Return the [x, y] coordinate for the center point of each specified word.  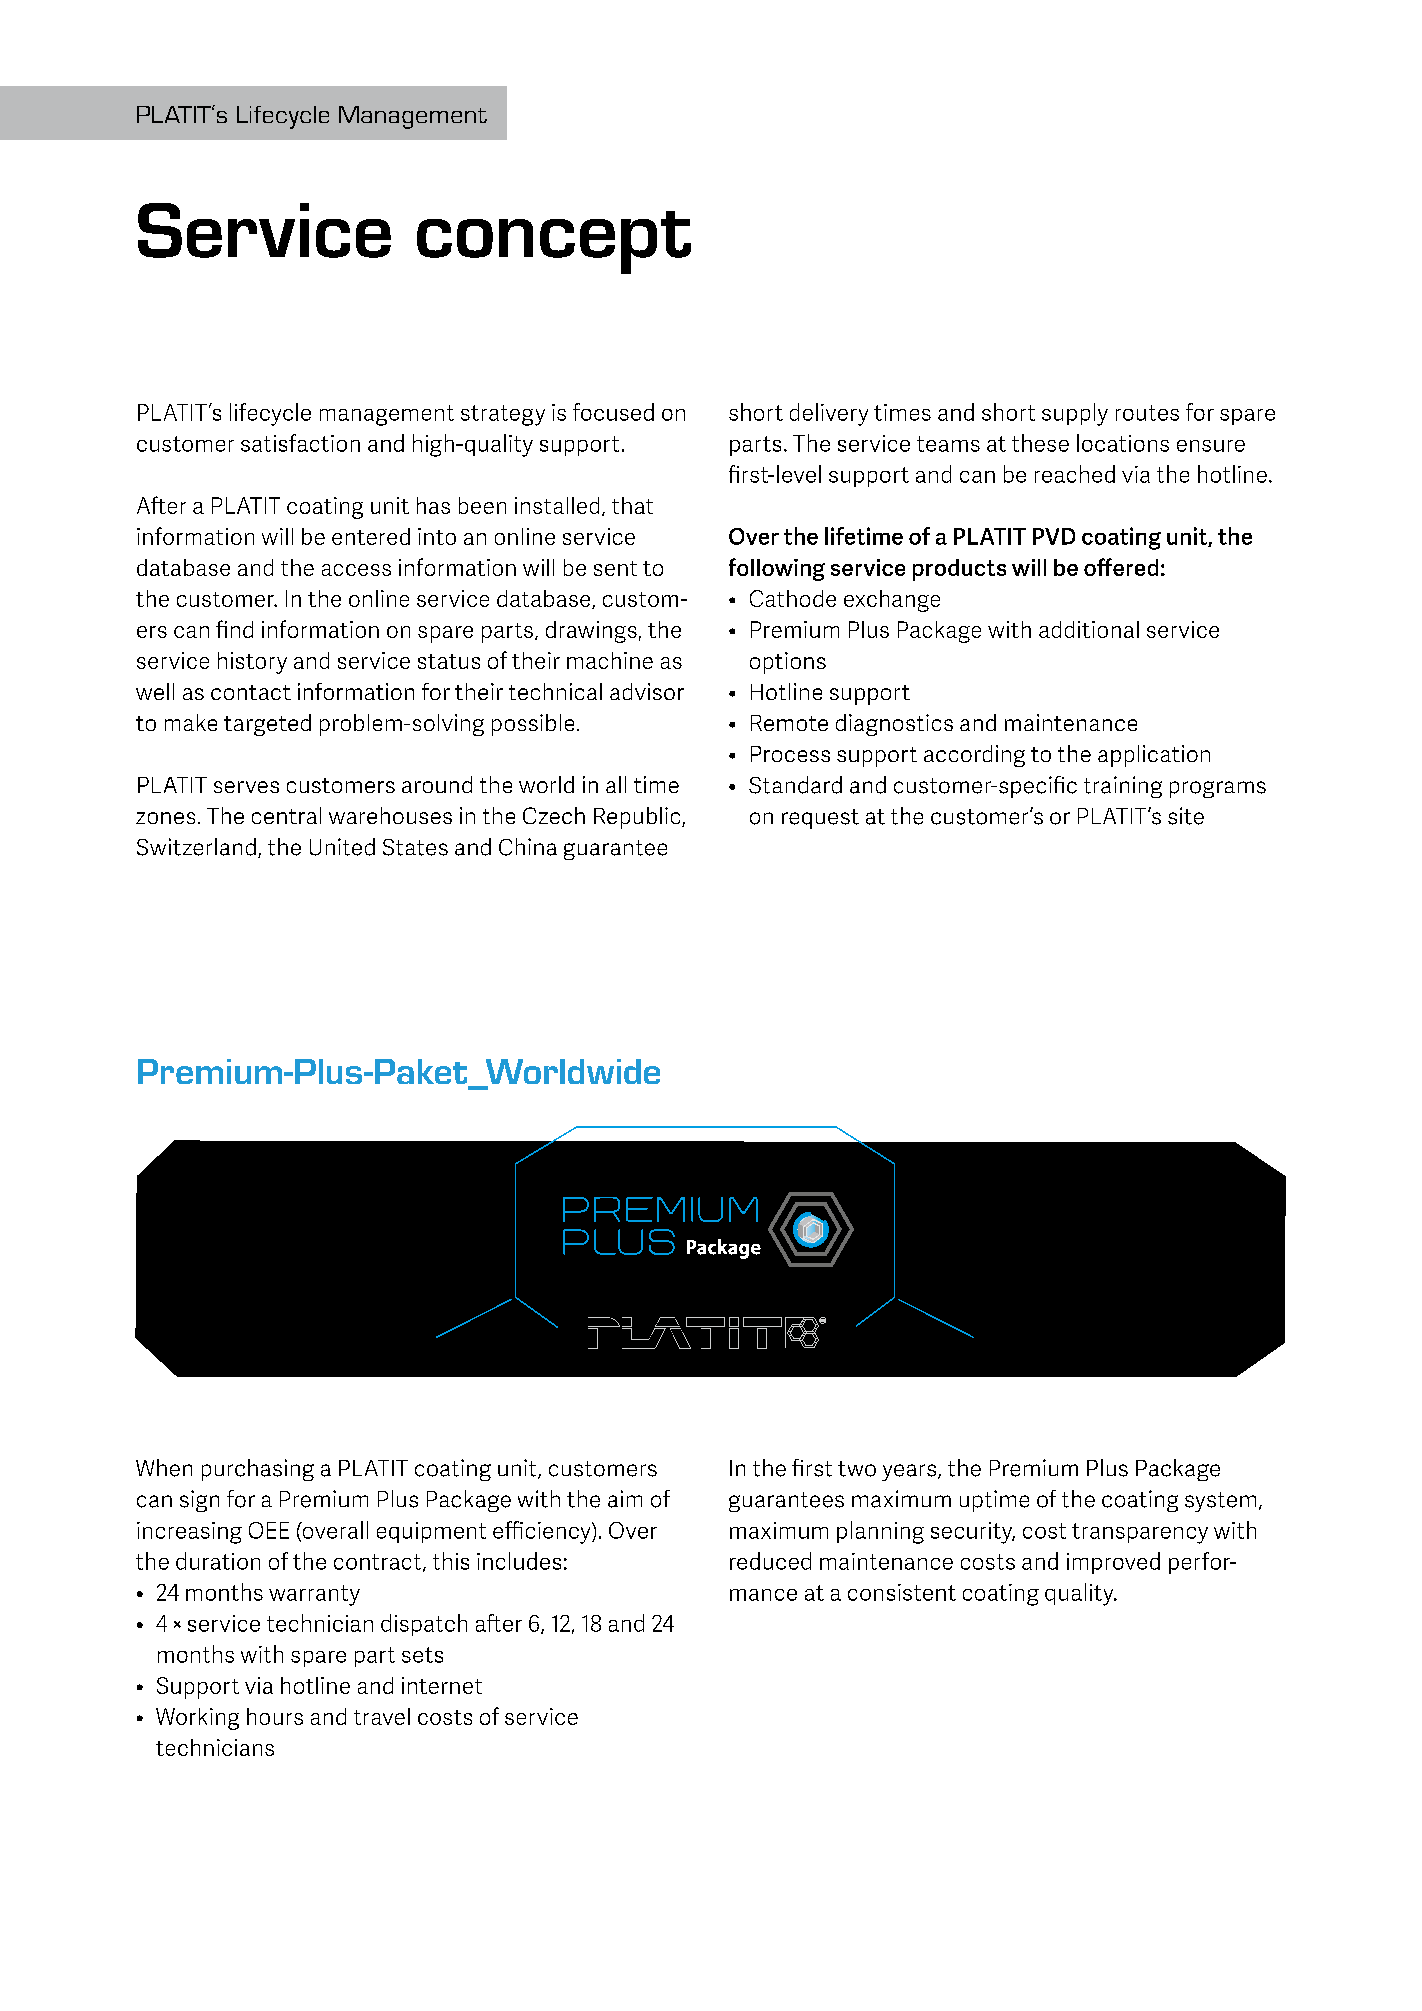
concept [554, 242]
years [910, 1472]
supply [1075, 414]
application [1154, 756]
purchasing [258, 1470]
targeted [267, 725]
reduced [770, 1561]
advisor [647, 691]
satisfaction [300, 443]
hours [275, 1716]
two [857, 1469]
